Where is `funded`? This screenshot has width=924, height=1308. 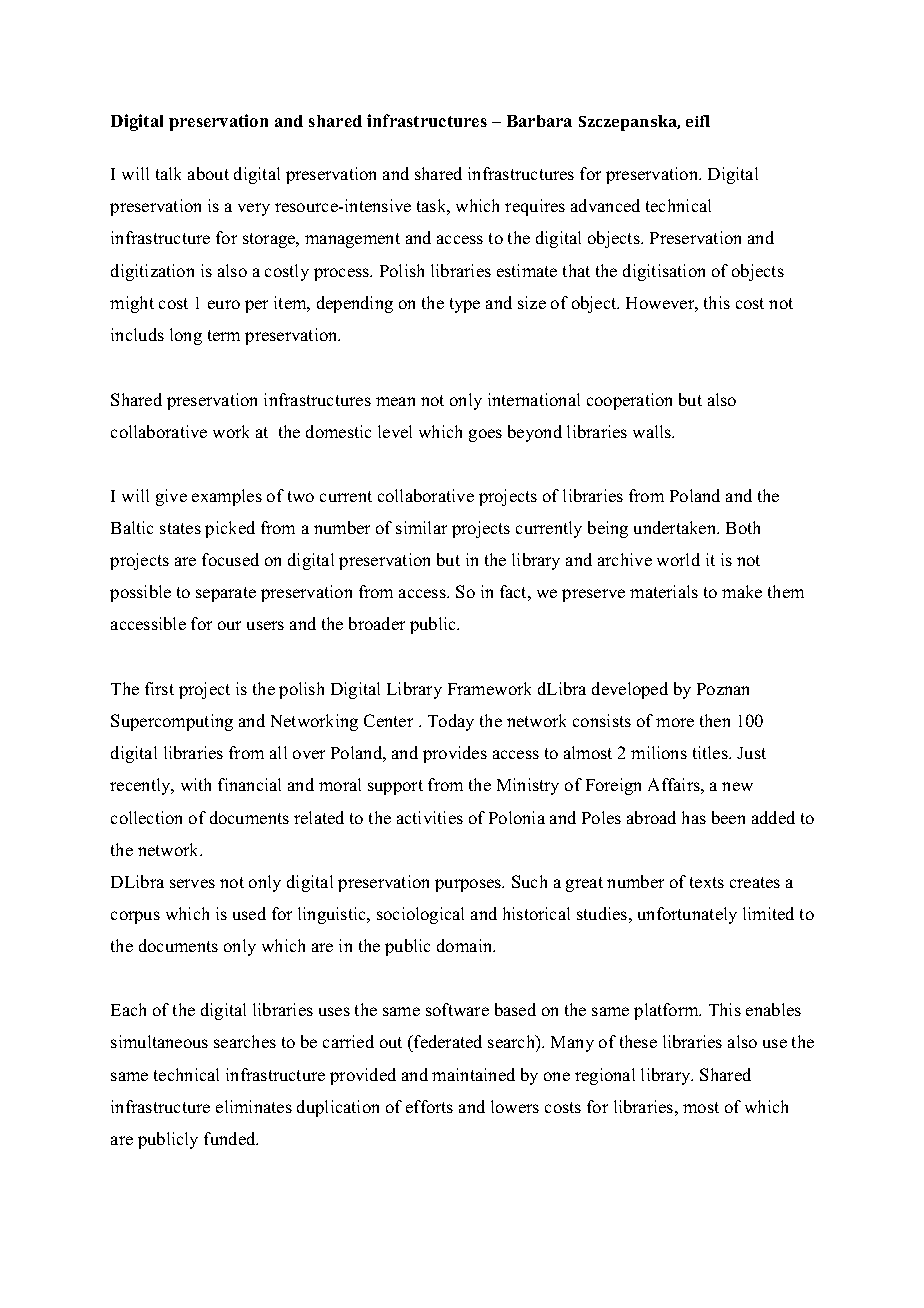 funded is located at coordinates (231, 1138).
